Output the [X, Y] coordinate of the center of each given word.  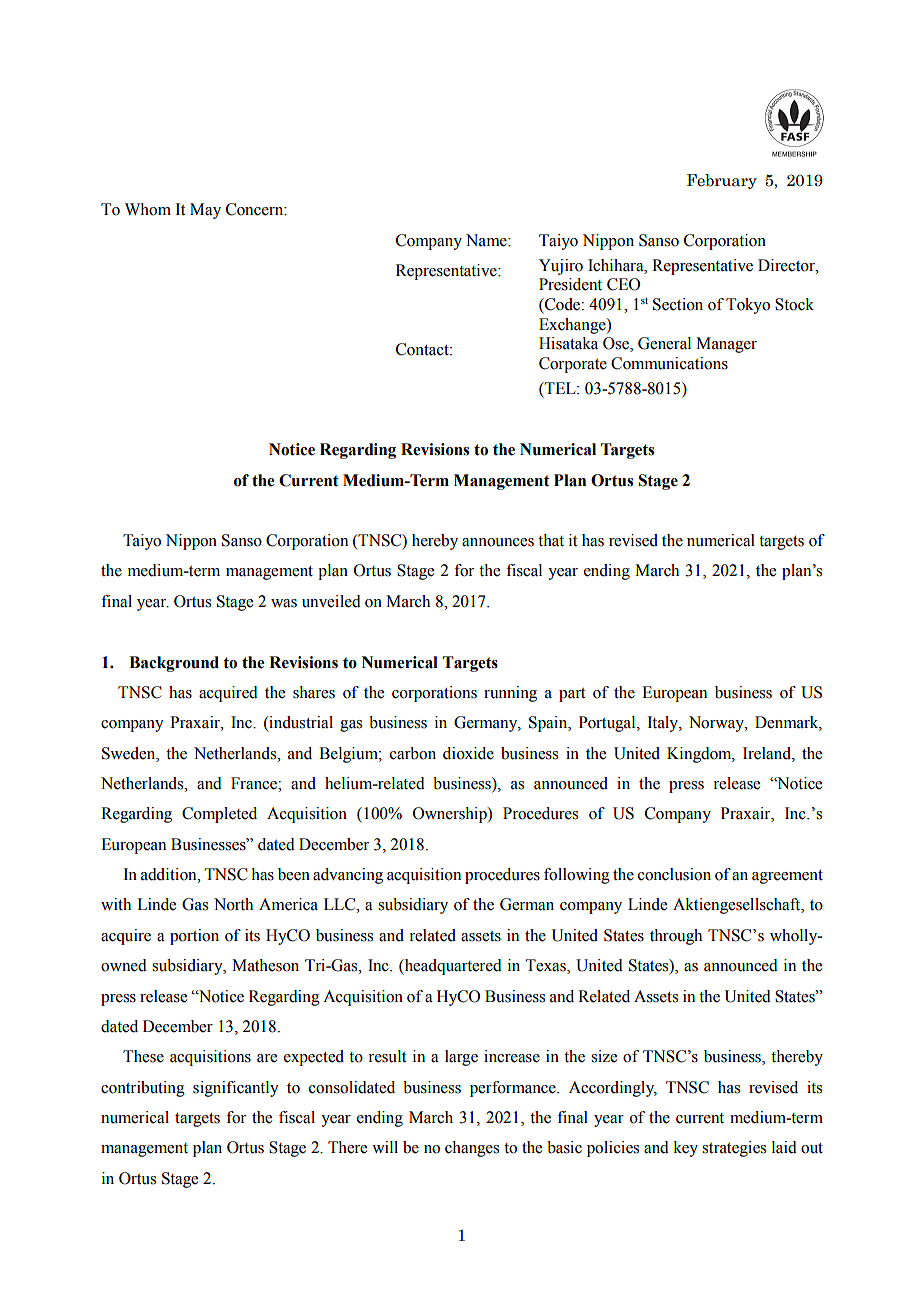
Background [174, 664]
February [722, 181]
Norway [717, 724]
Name [487, 240]
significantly [236, 1089]
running [510, 694]
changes [472, 1149]
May [205, 211]
